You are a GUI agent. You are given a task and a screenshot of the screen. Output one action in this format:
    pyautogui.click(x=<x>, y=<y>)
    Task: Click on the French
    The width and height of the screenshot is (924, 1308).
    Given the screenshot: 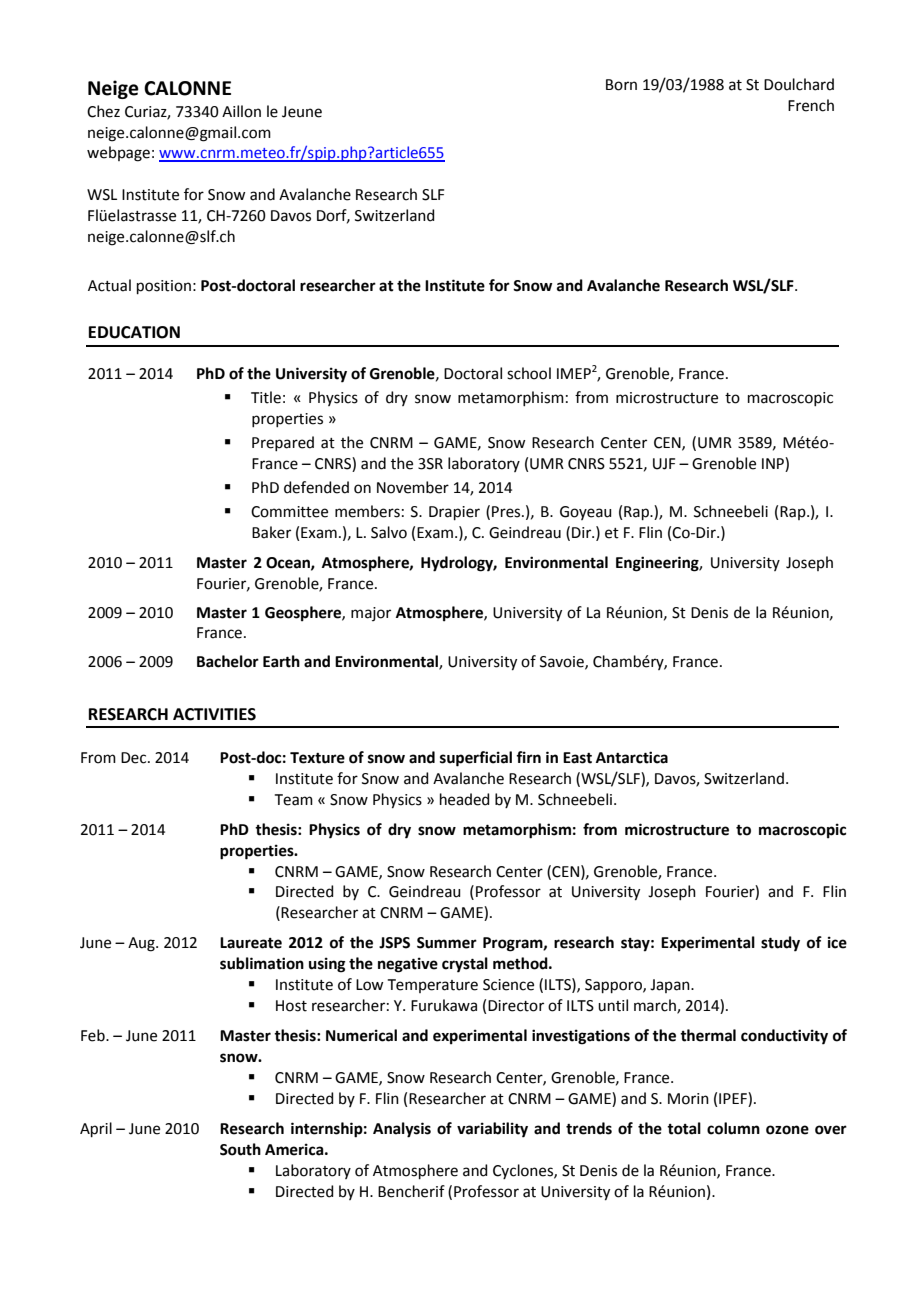 What is the action you would take?
    pyautogui.click(x=811, y=105)
